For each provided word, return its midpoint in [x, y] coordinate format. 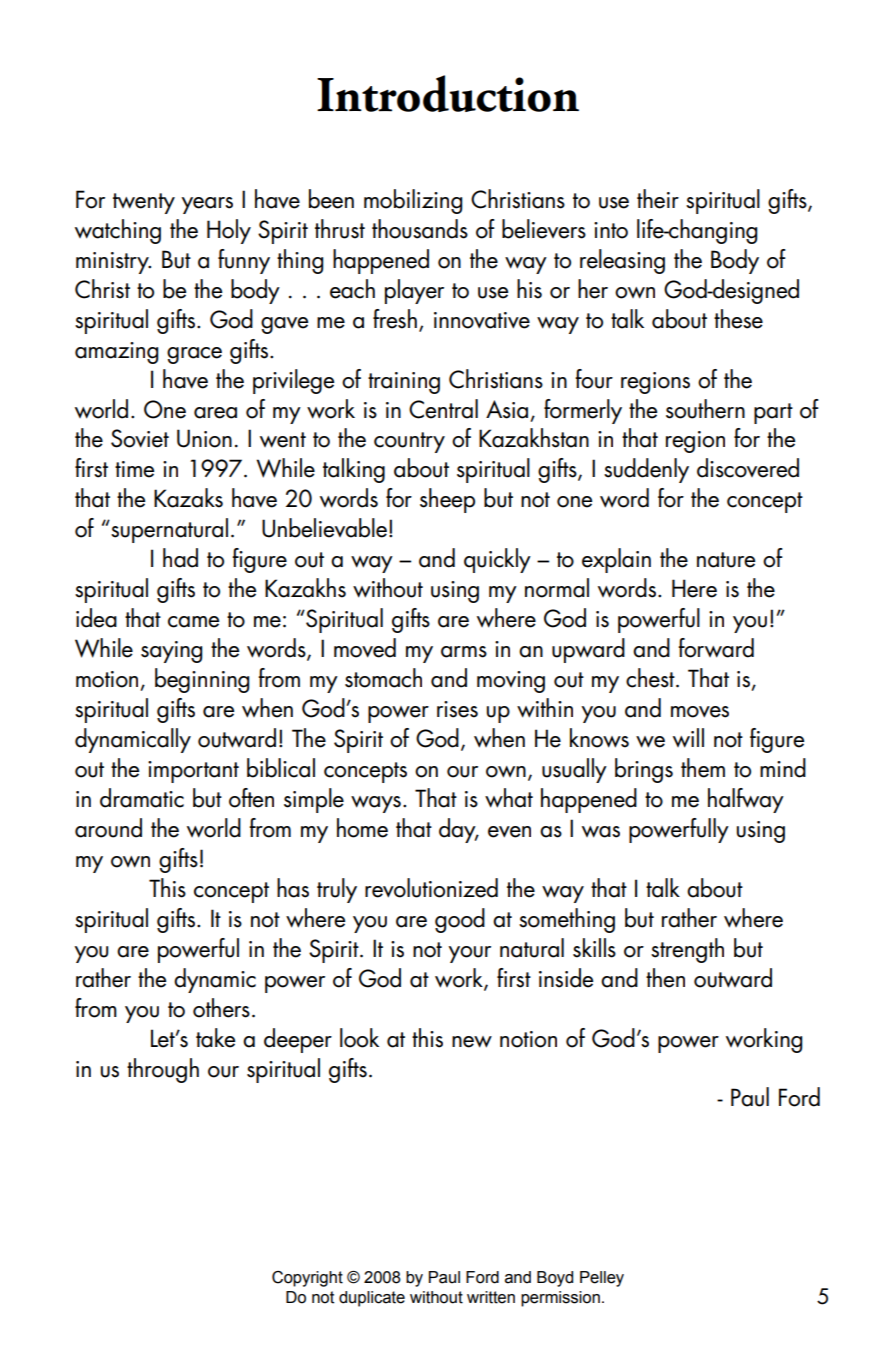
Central [443, 409]
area [215, 413]
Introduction [448, 93]
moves [700, 712]
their [658, 199]
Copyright [307, 1279]
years [207, 205]
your [469, 954]
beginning [202, 680]
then [665, 978]
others [221, 1008]
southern [705, 409]
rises [457, 709]
